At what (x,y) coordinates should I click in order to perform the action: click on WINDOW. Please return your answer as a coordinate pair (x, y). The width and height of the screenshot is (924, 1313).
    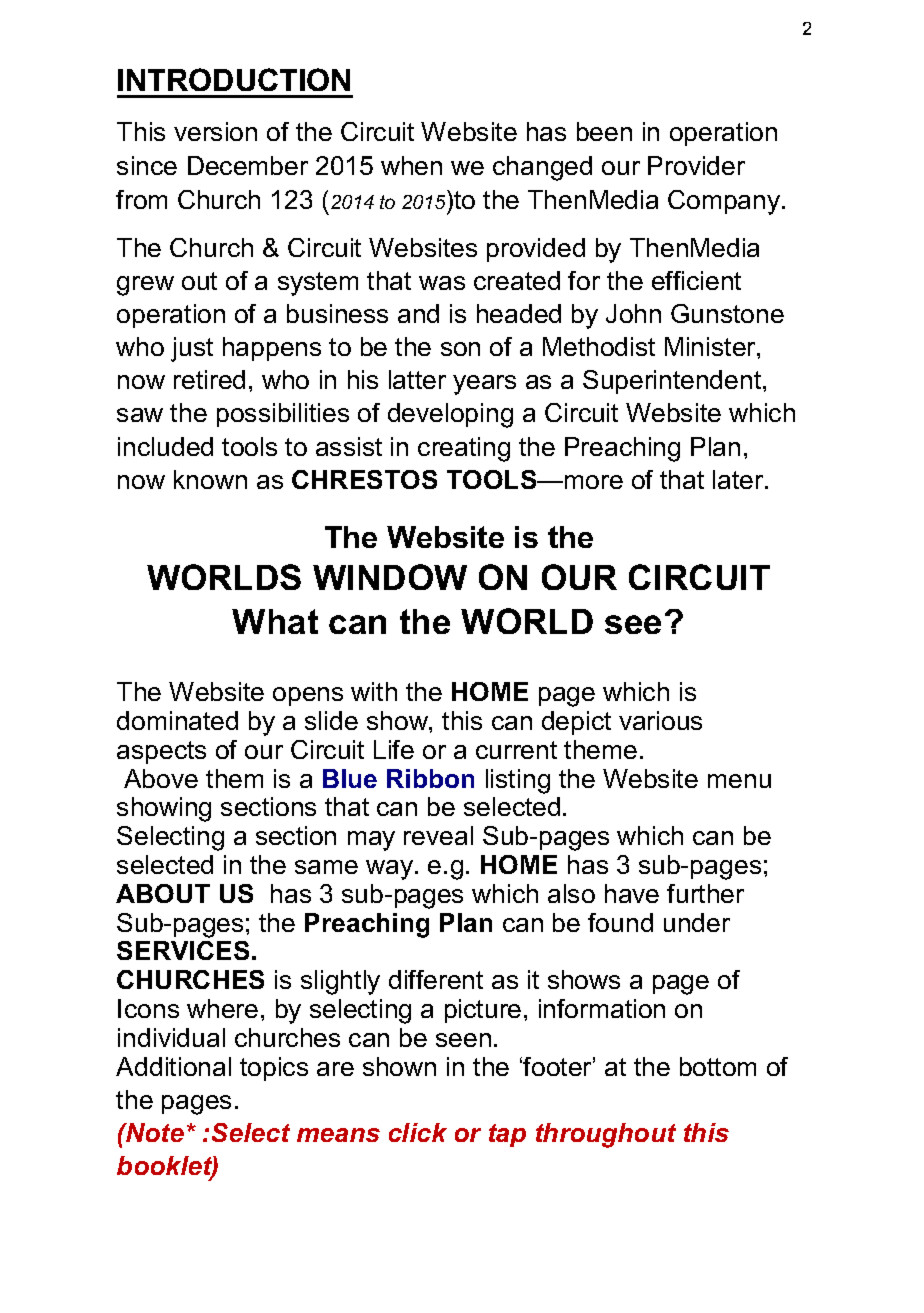
    Looking at the image, I should click on (390, 577).
